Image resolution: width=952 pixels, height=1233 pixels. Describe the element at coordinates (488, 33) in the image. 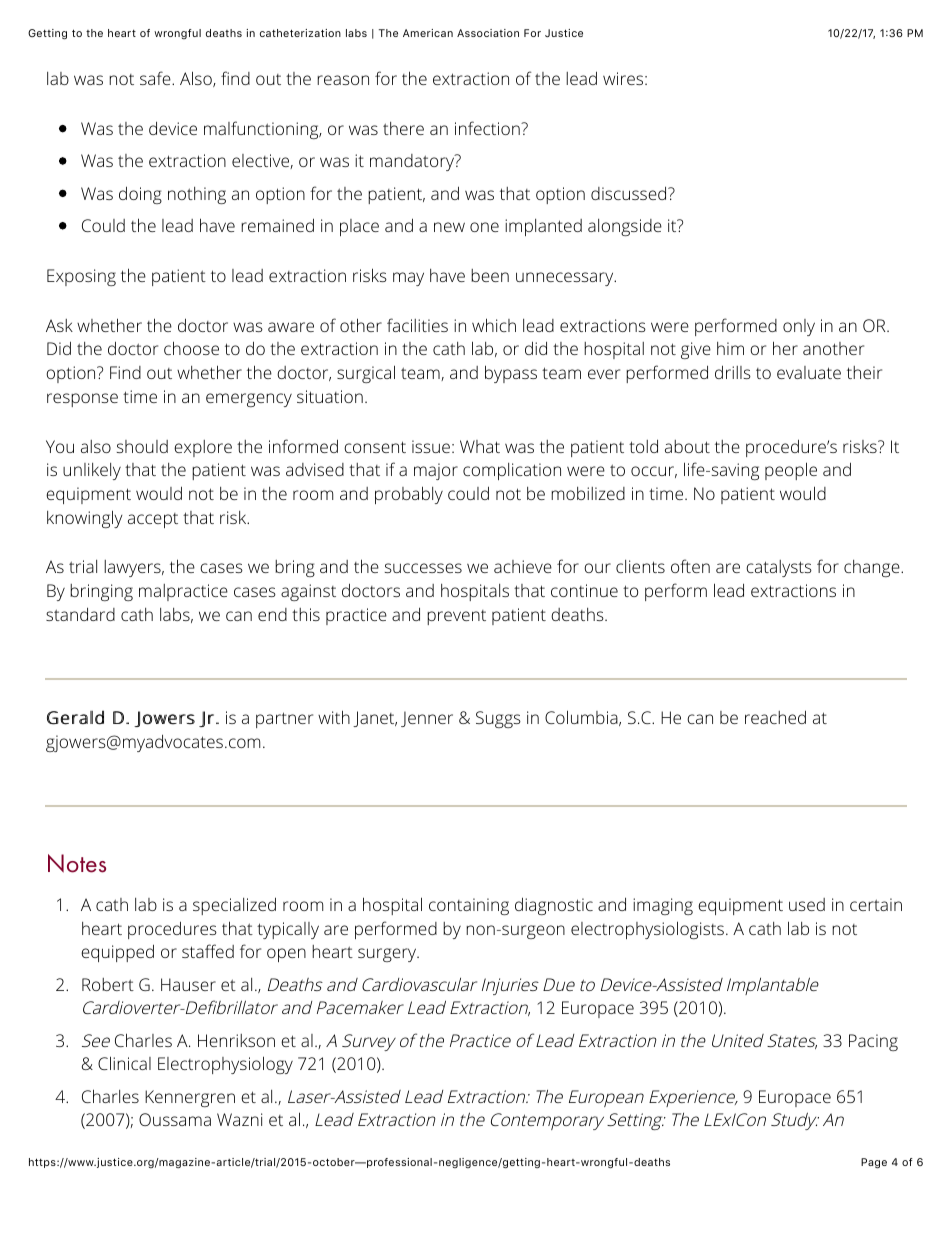

I see `Association` at that location.
